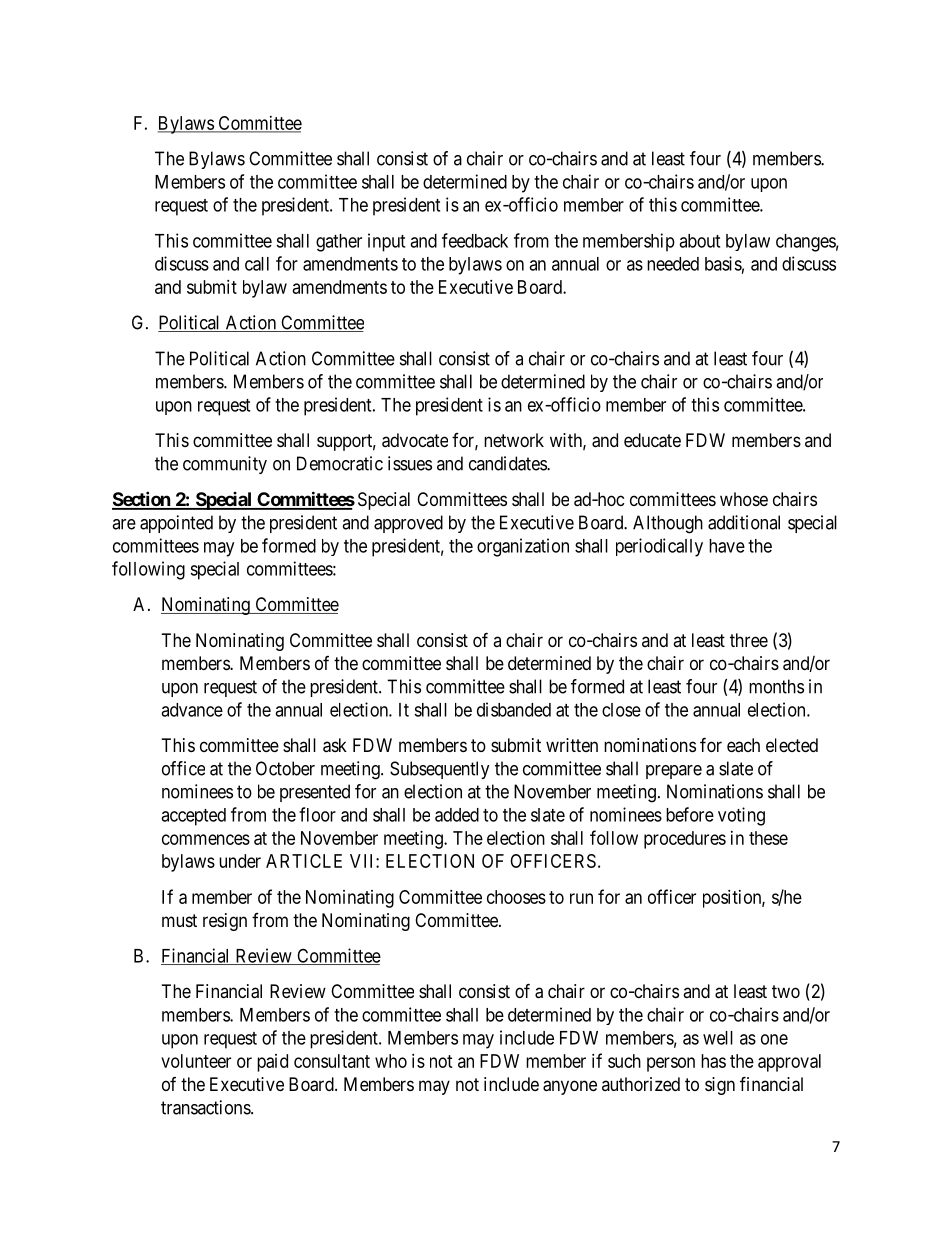 This document has width=952, height=1233. I want to click on approved, so click(408, 524).
